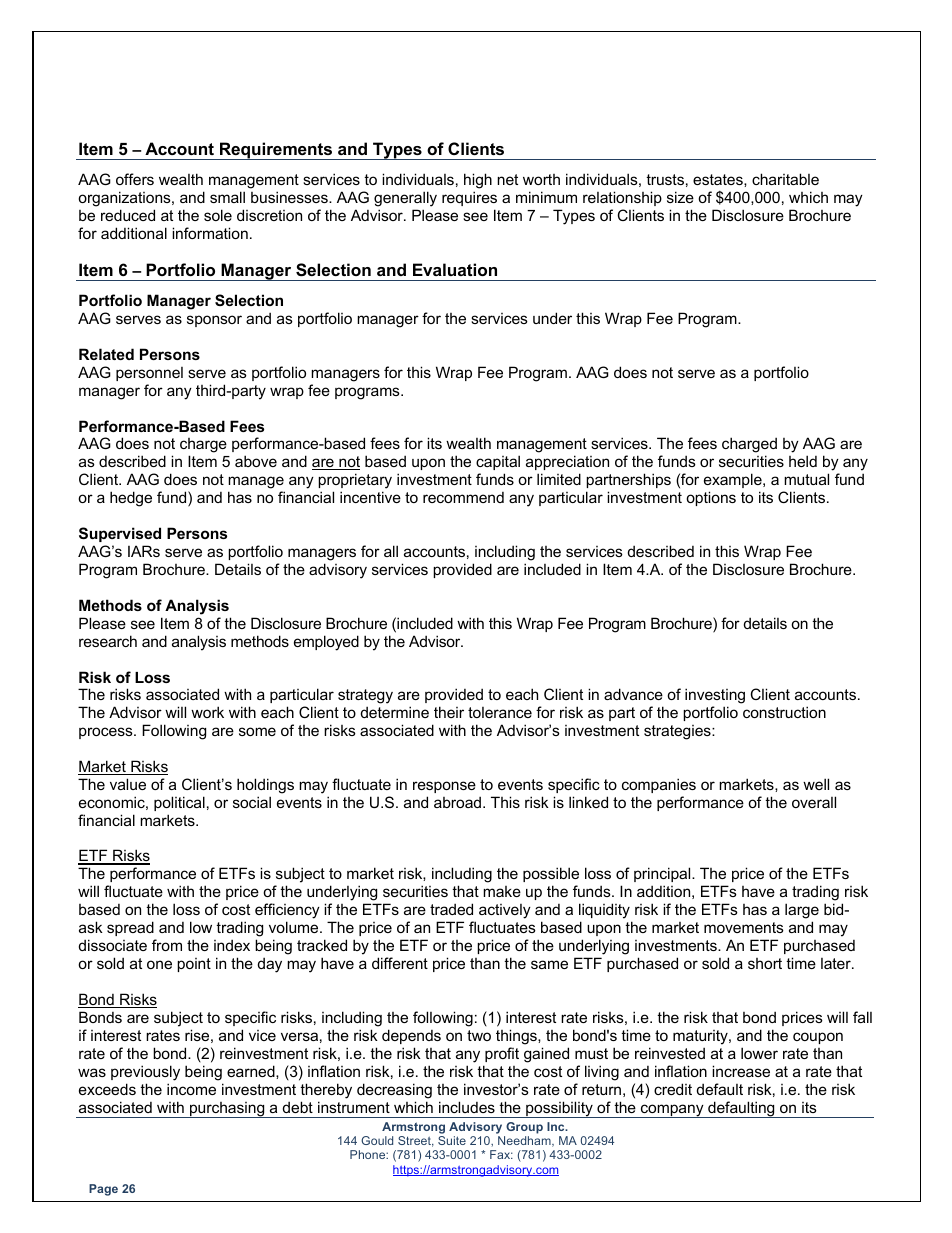 This screenshot has width=952, height=1233. What do you see at coordinates (785, 179) in the screenshot?
I see `charitable` at bounding box center [785, 179].
